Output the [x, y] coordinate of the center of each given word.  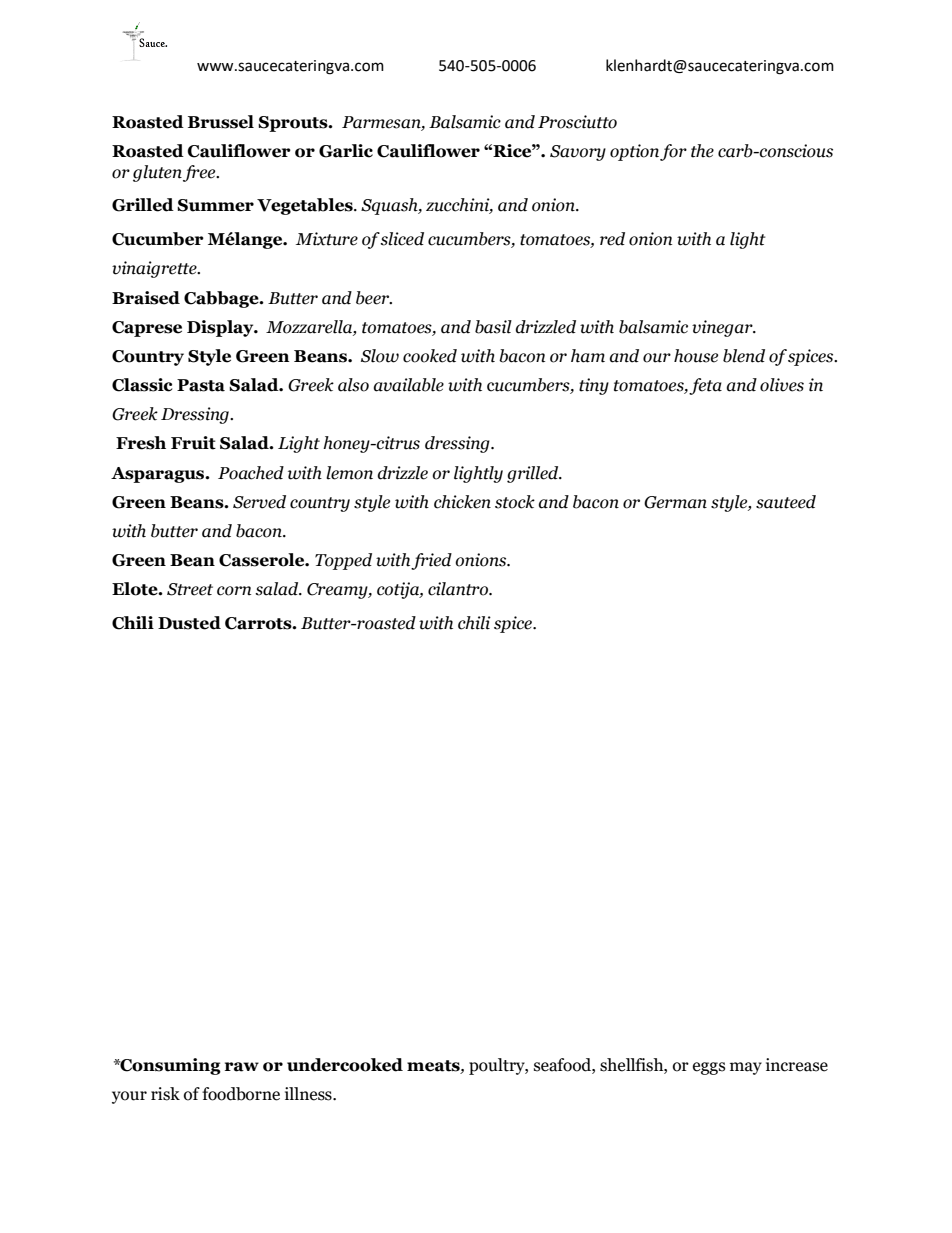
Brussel [221, 122]
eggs [709, 1068]
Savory [578, 153]
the [702, 151]
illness [309, 1094]
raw [242, 1067]
